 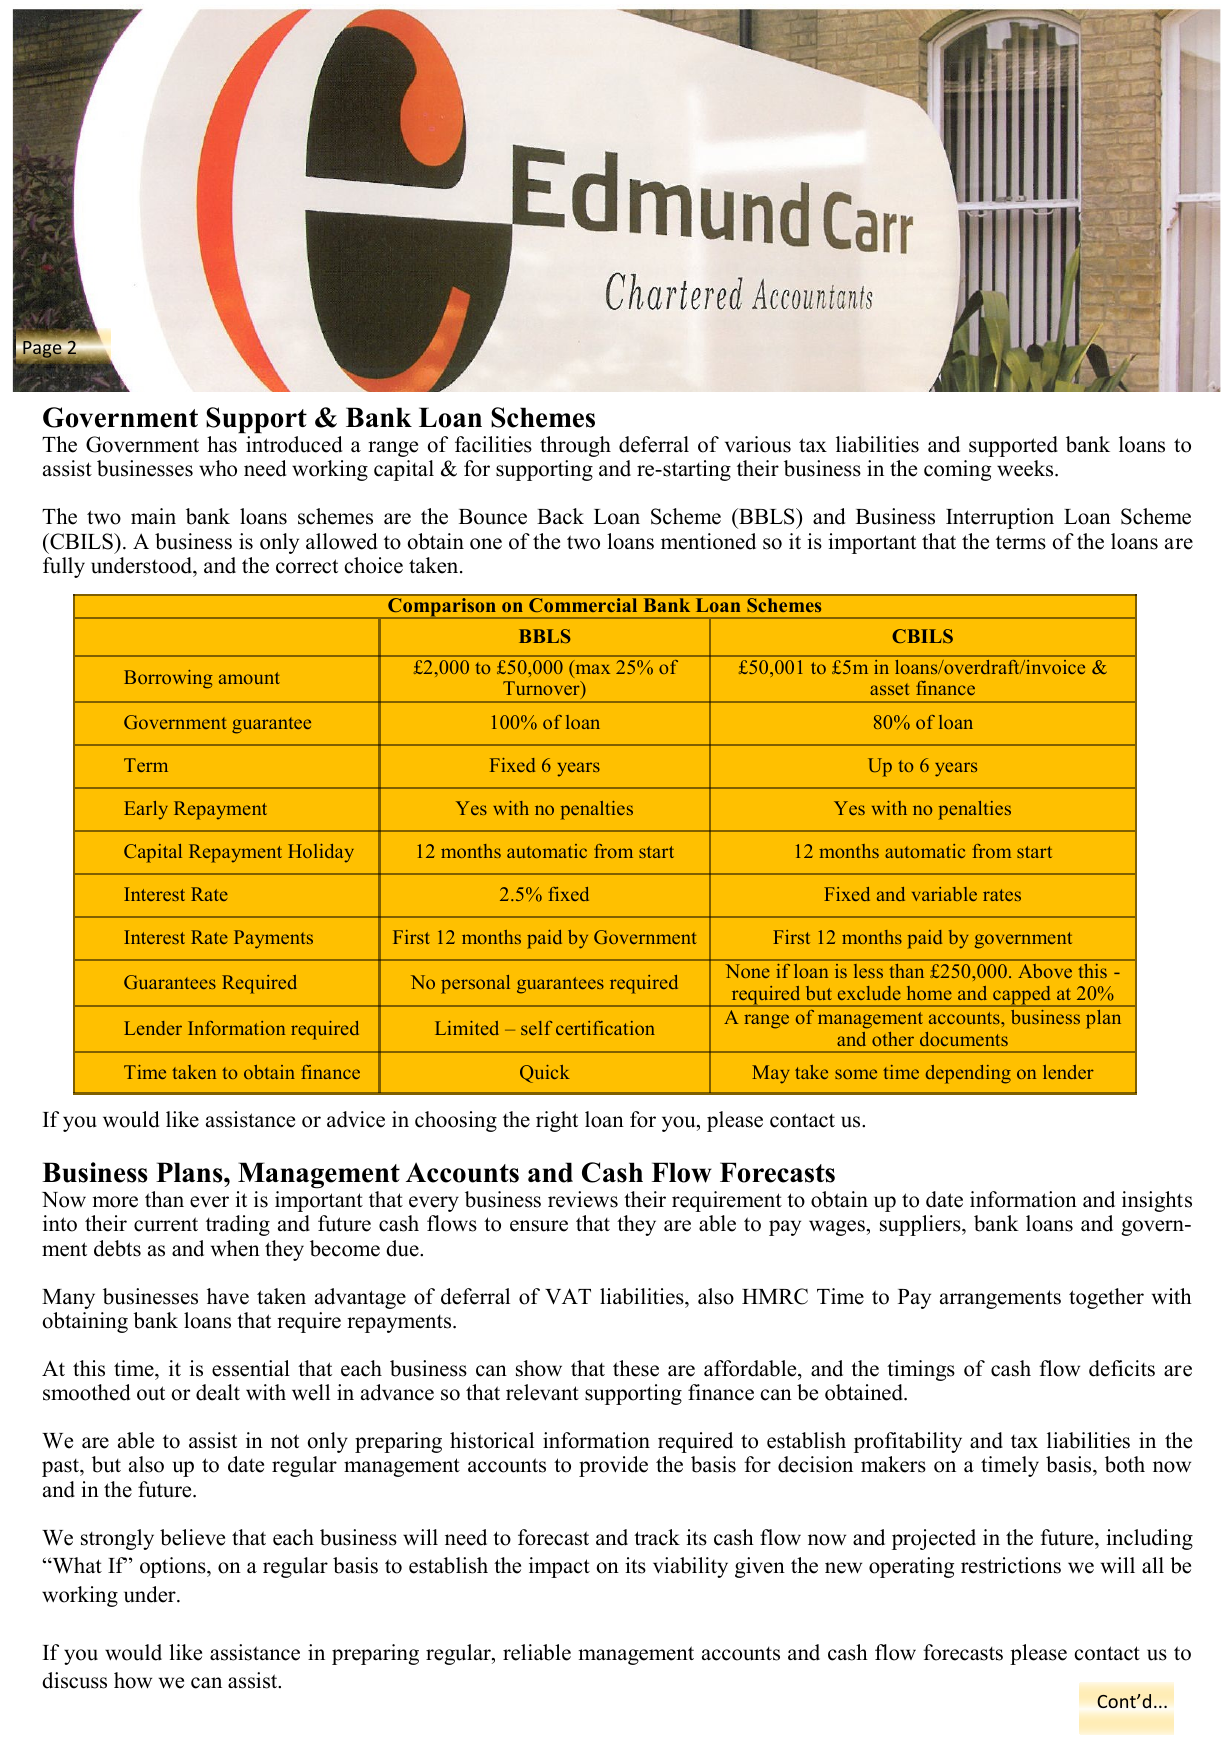 What do you see at coordinates (251, 1368) in the screenshot?
I see `essential` at bounding box center [251, 1368].
